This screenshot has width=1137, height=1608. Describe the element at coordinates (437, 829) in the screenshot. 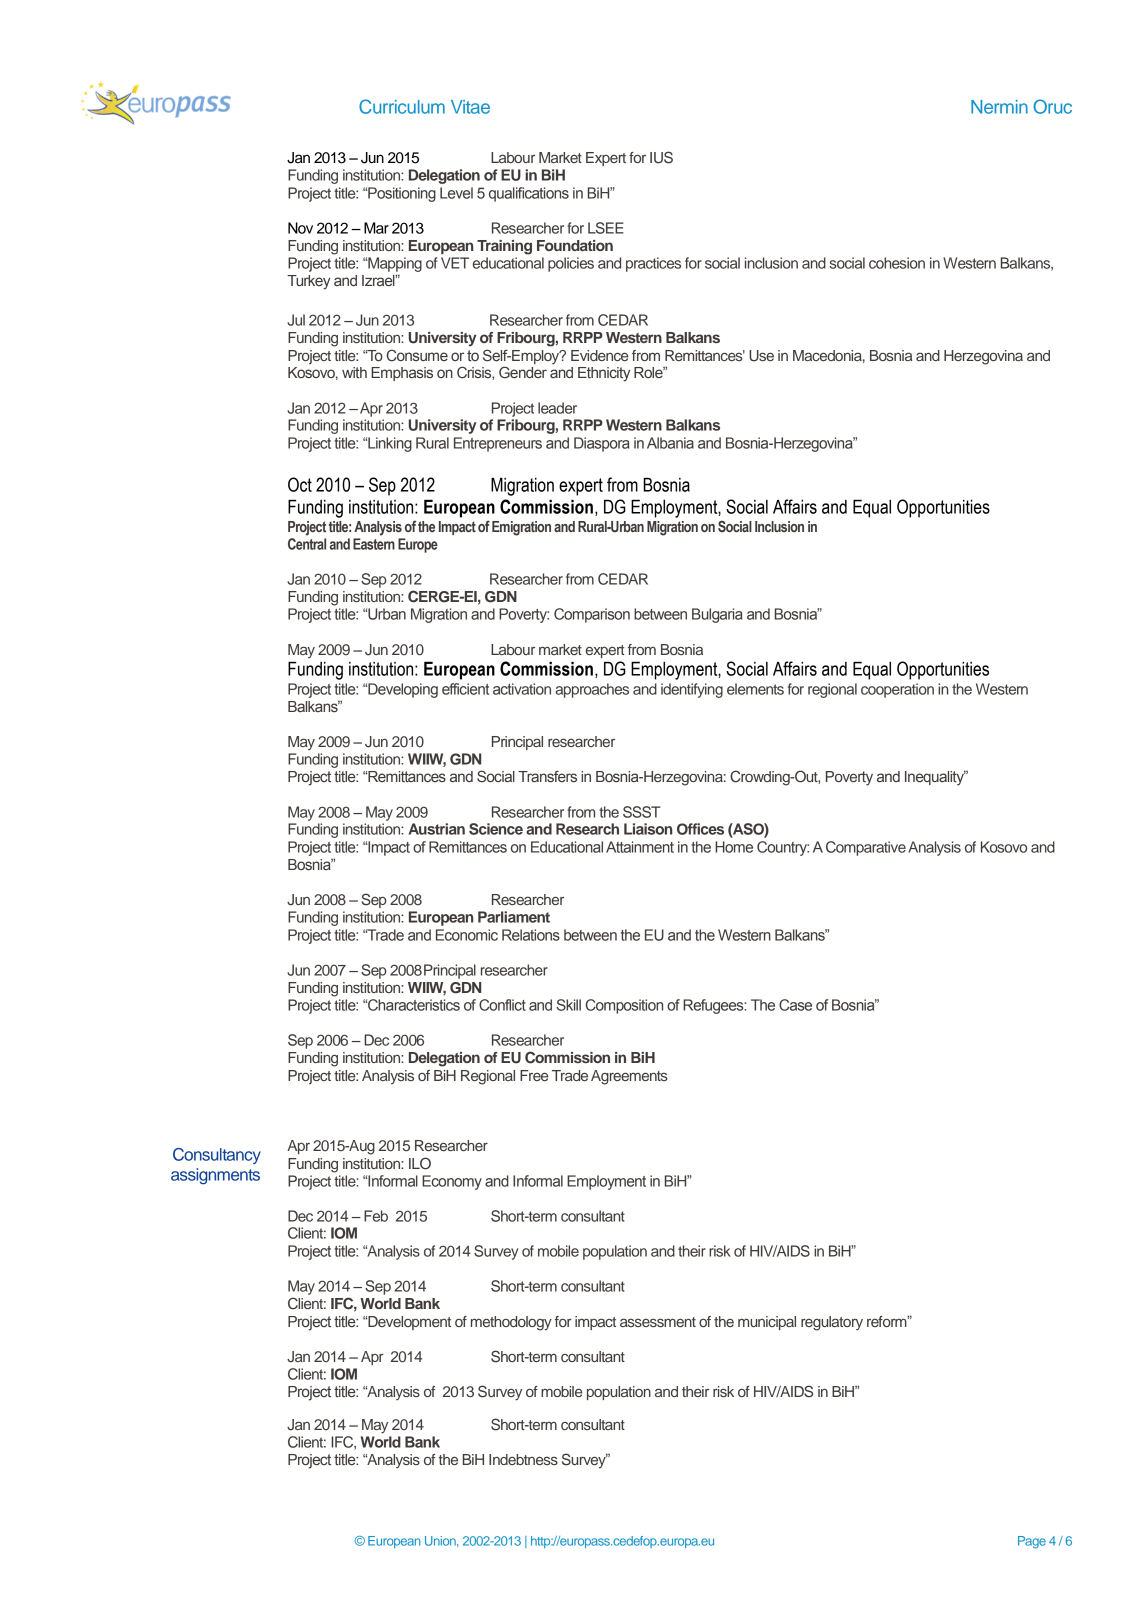

I see `Austrian` at that location.
